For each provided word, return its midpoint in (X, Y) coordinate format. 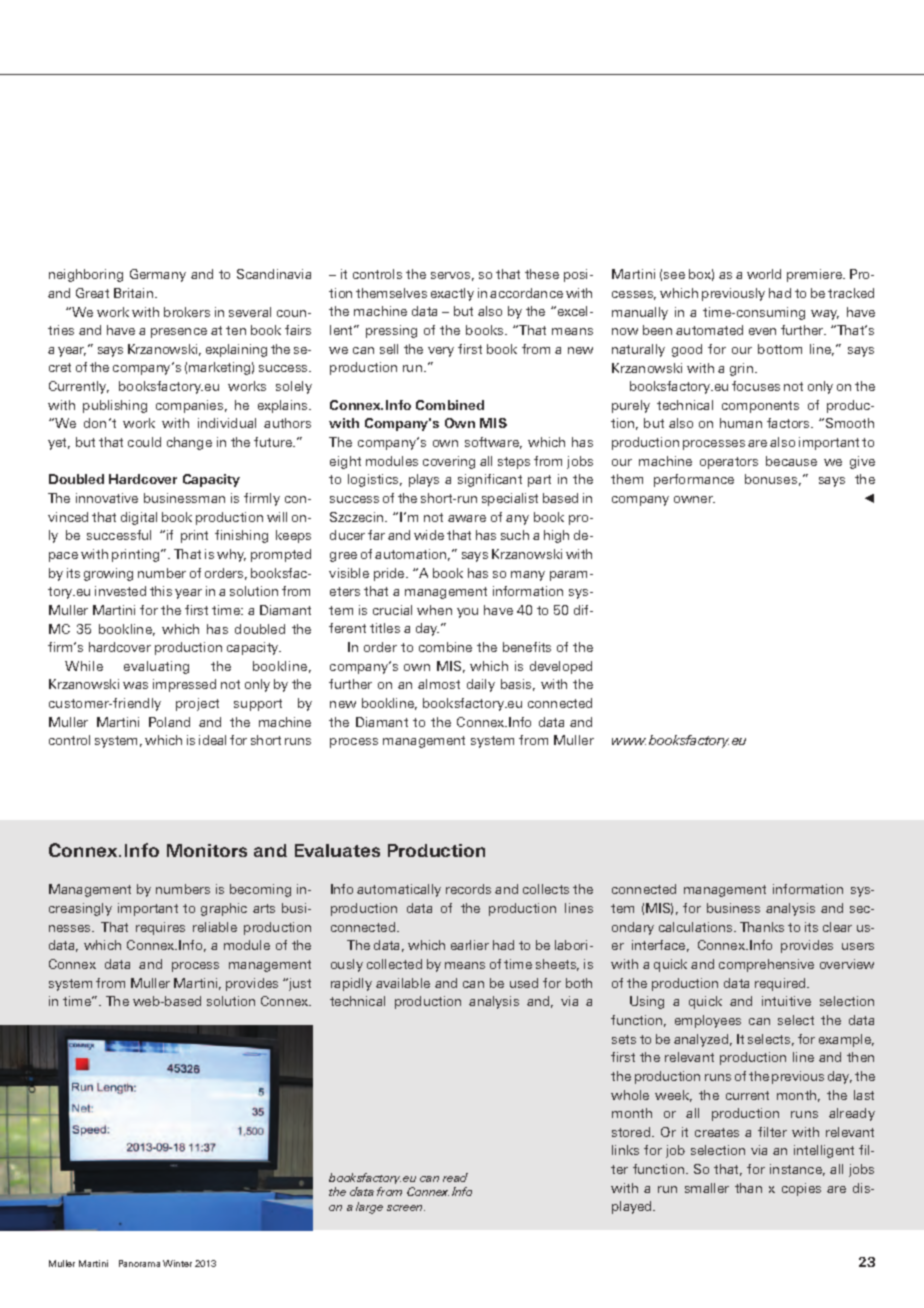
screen (406, 1208)
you (467, 613)
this (161, 591)
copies (801, 1189)
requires (160, 928)
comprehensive (766, 965)
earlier (470, 945)
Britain (135, 293)
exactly (452, 294)
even (762, 331)
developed (561, 667)
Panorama (139, 1263)
